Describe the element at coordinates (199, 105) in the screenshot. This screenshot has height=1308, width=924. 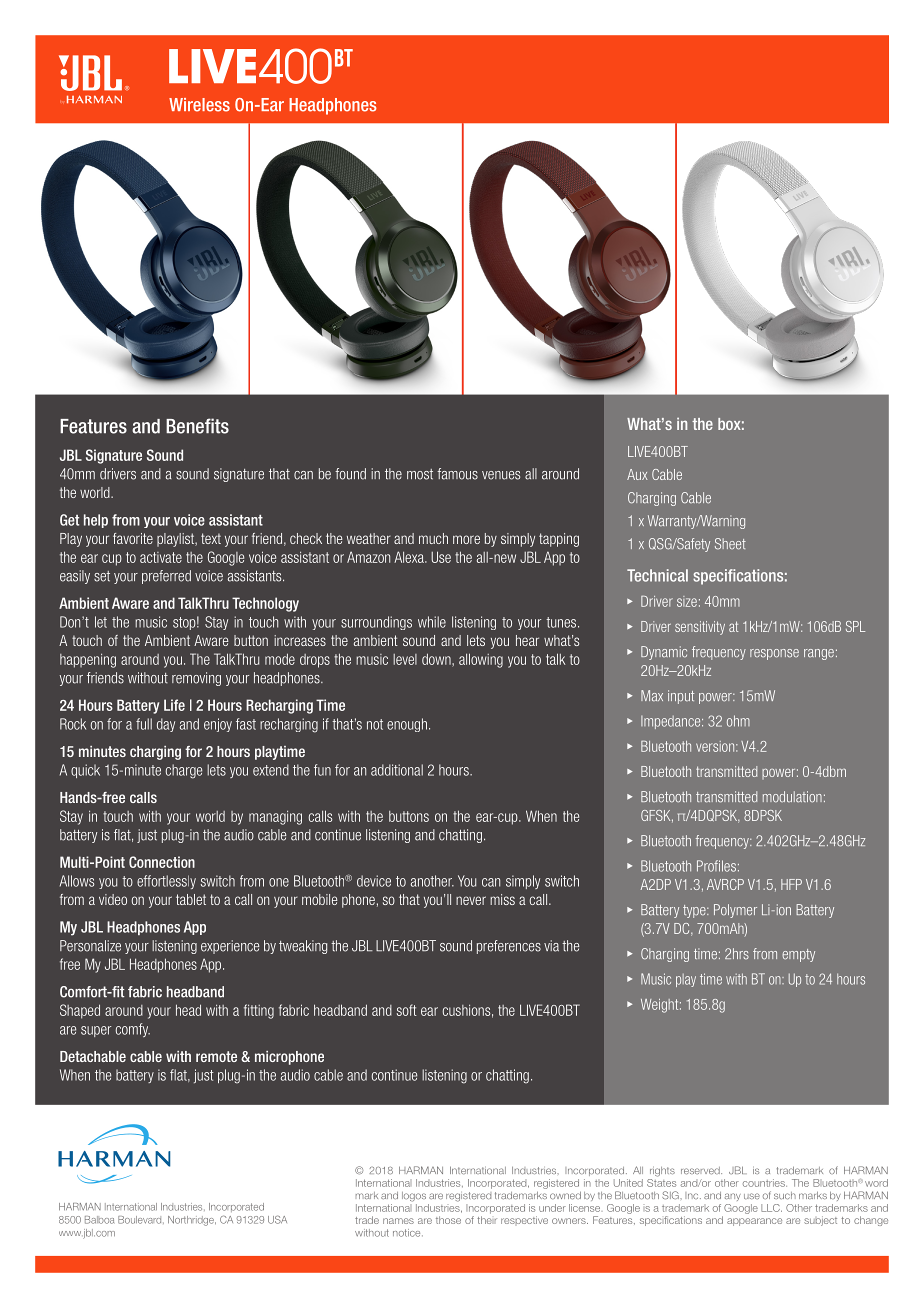
I see `Wireless` at that location.
